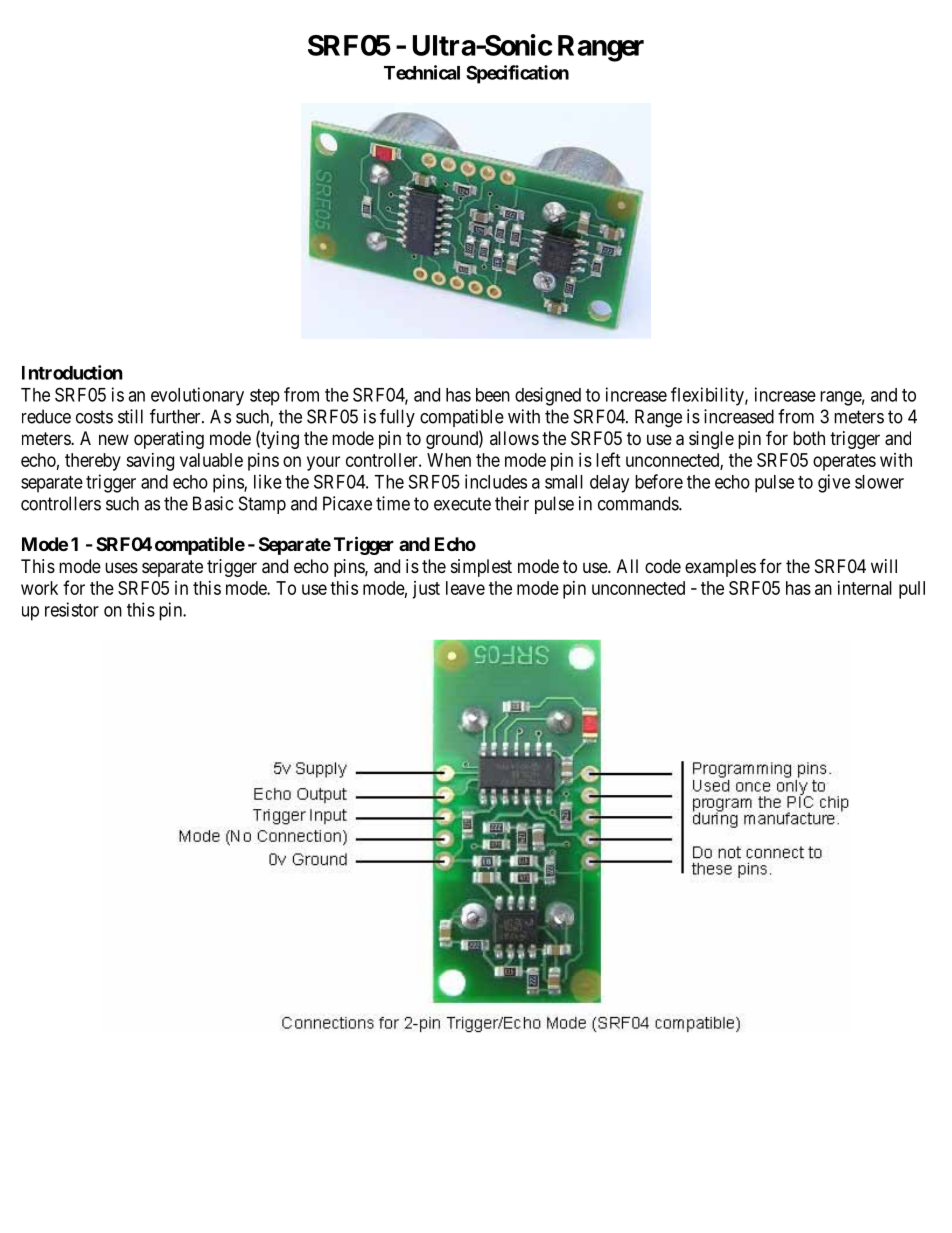 This screenshot has width=952, height=1233. I want to click on been, so click(493, 395).
